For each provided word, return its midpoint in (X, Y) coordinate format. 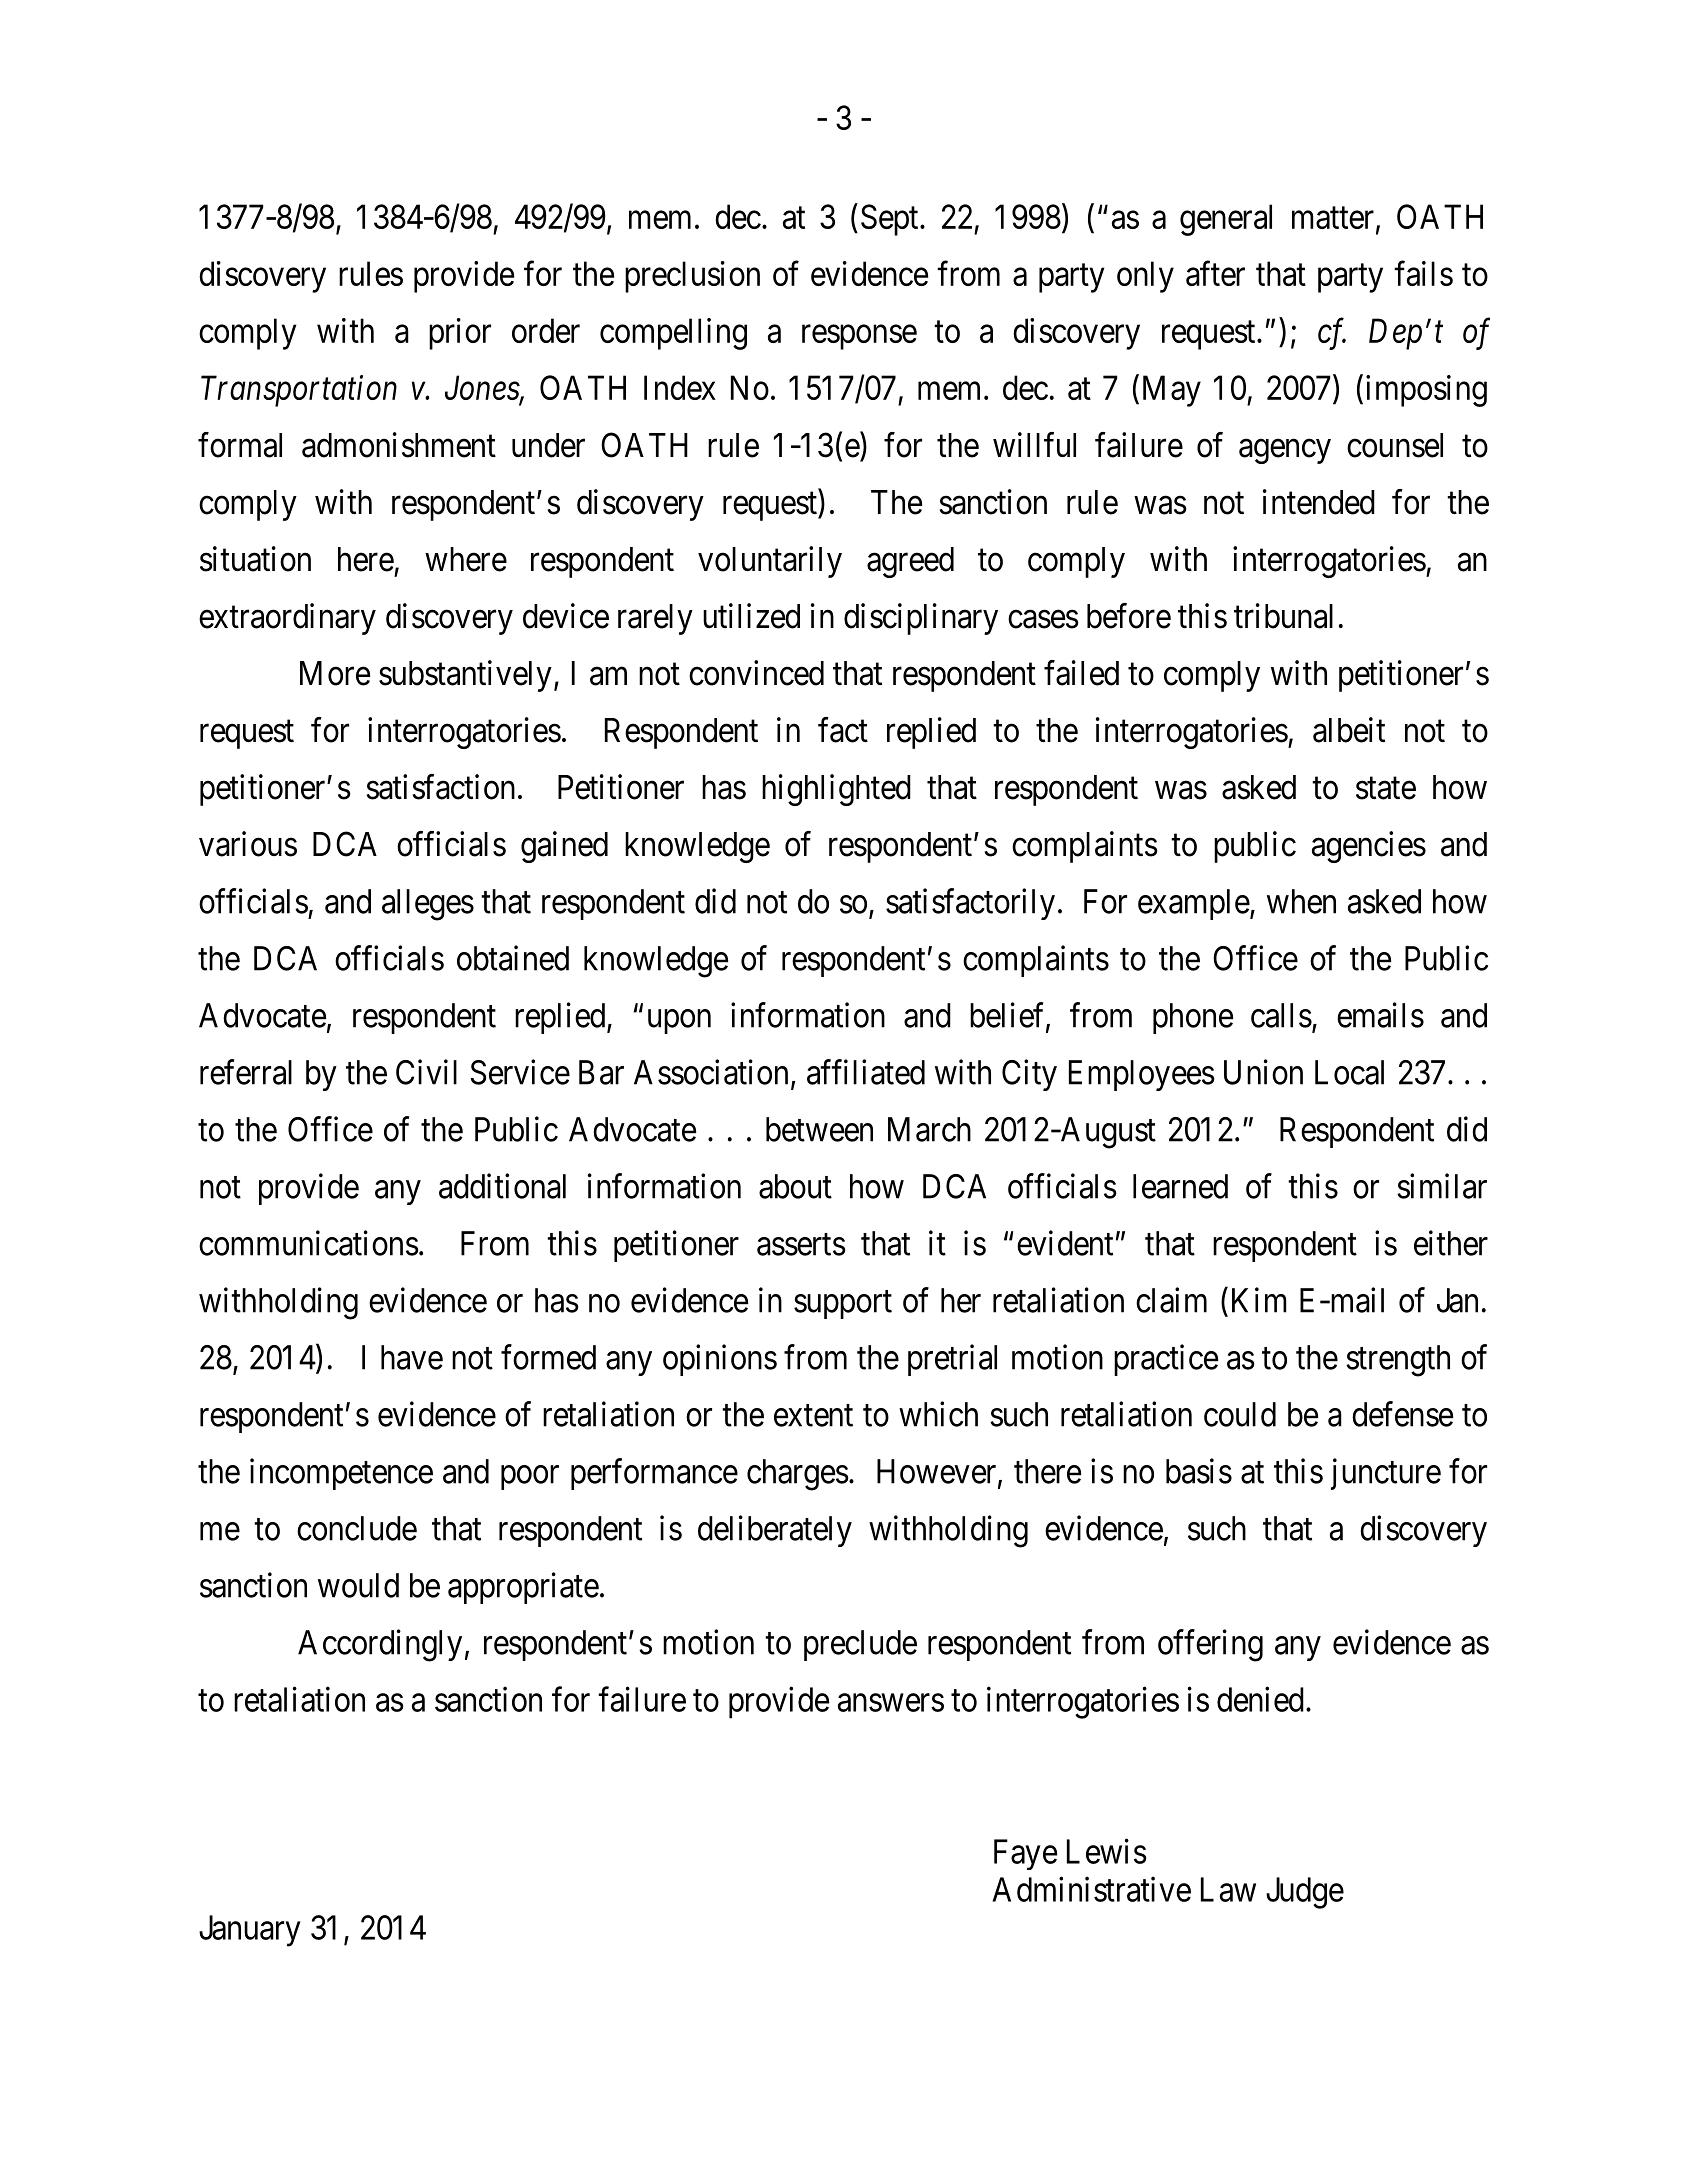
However (938, 1472)
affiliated (866, 1072)
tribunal (1283, 616)
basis (1199, 1471)
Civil (426, 1072)
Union (1263, 1072)
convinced (756, 673)
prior (460, 334)
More (335, 673)
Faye (1025, 1854)
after (1215, 273)
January (250, 1931)
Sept (891, 220)
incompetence (341, 1474)
